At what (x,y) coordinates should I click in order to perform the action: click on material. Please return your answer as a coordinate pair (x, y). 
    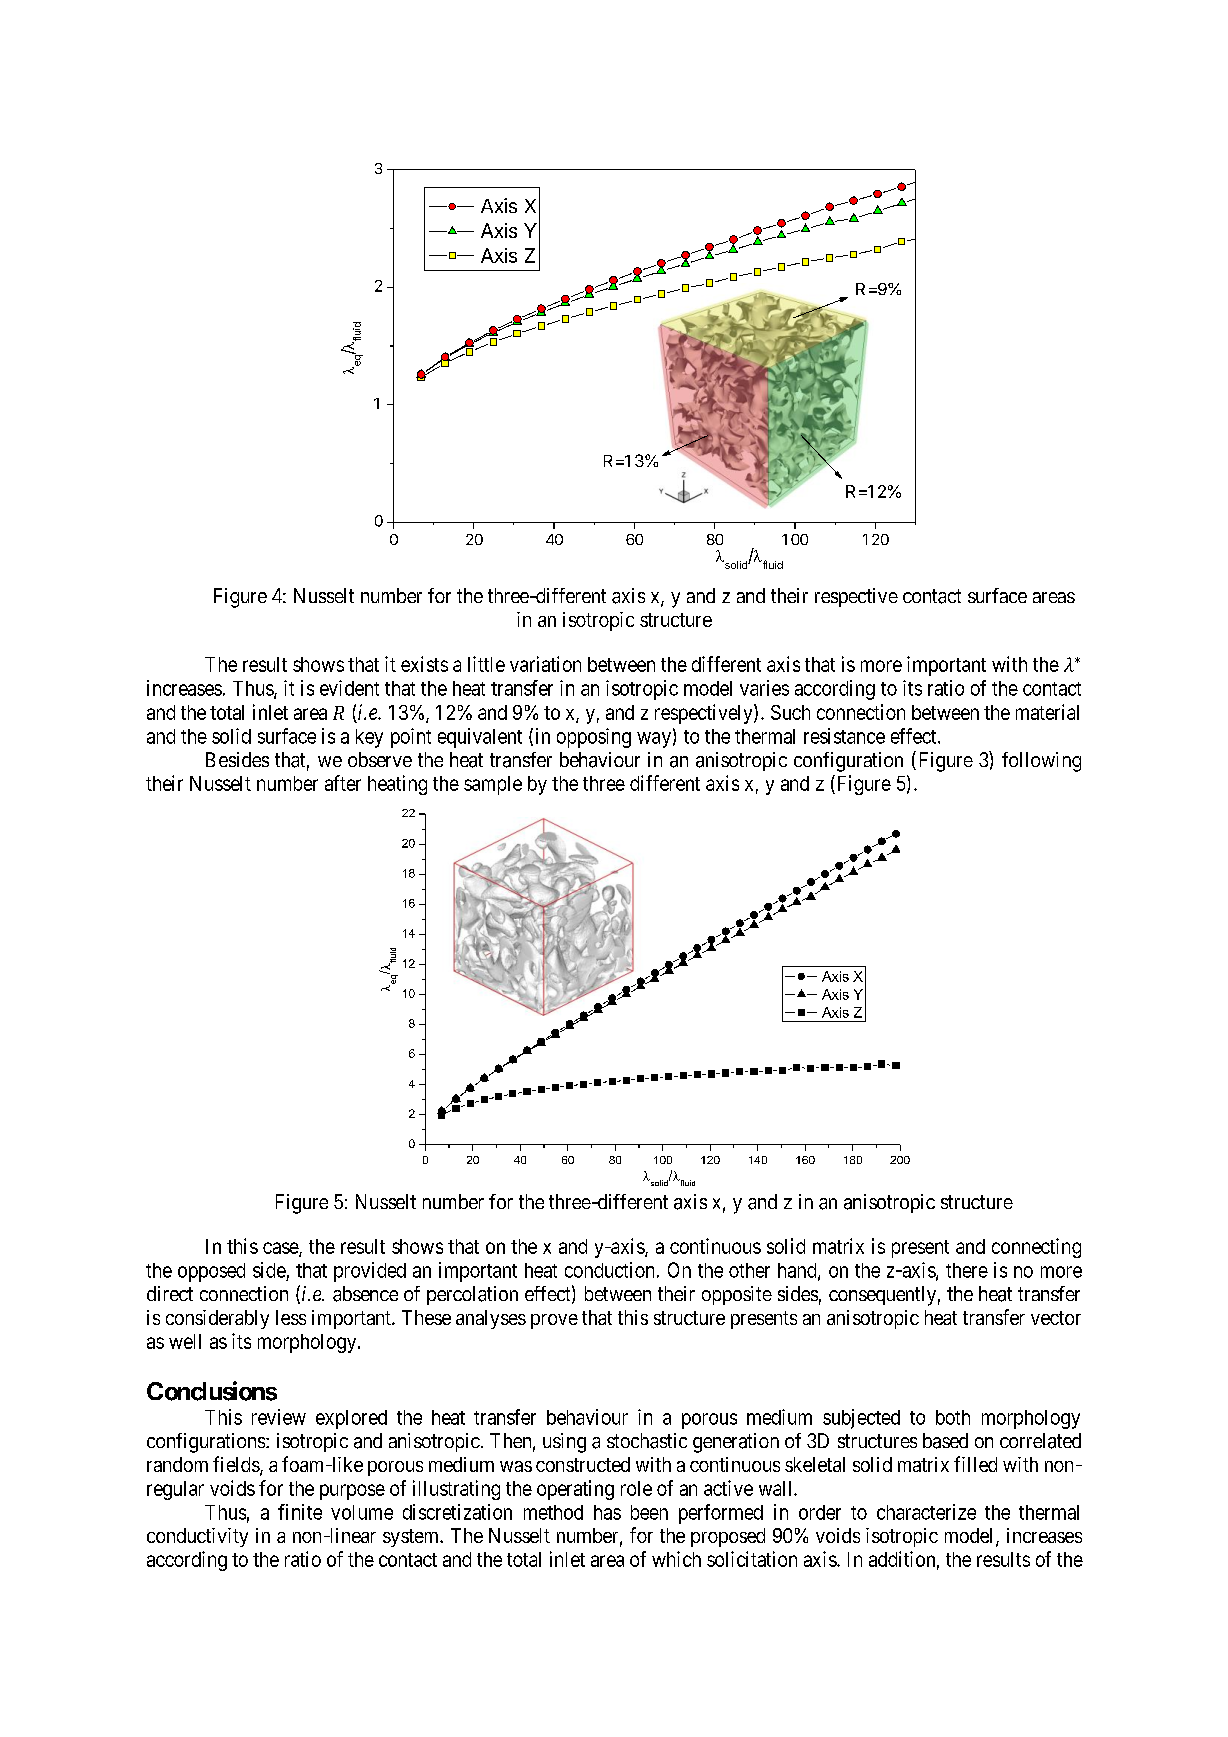
    Looking at the image, I should click on (1047, 712).
